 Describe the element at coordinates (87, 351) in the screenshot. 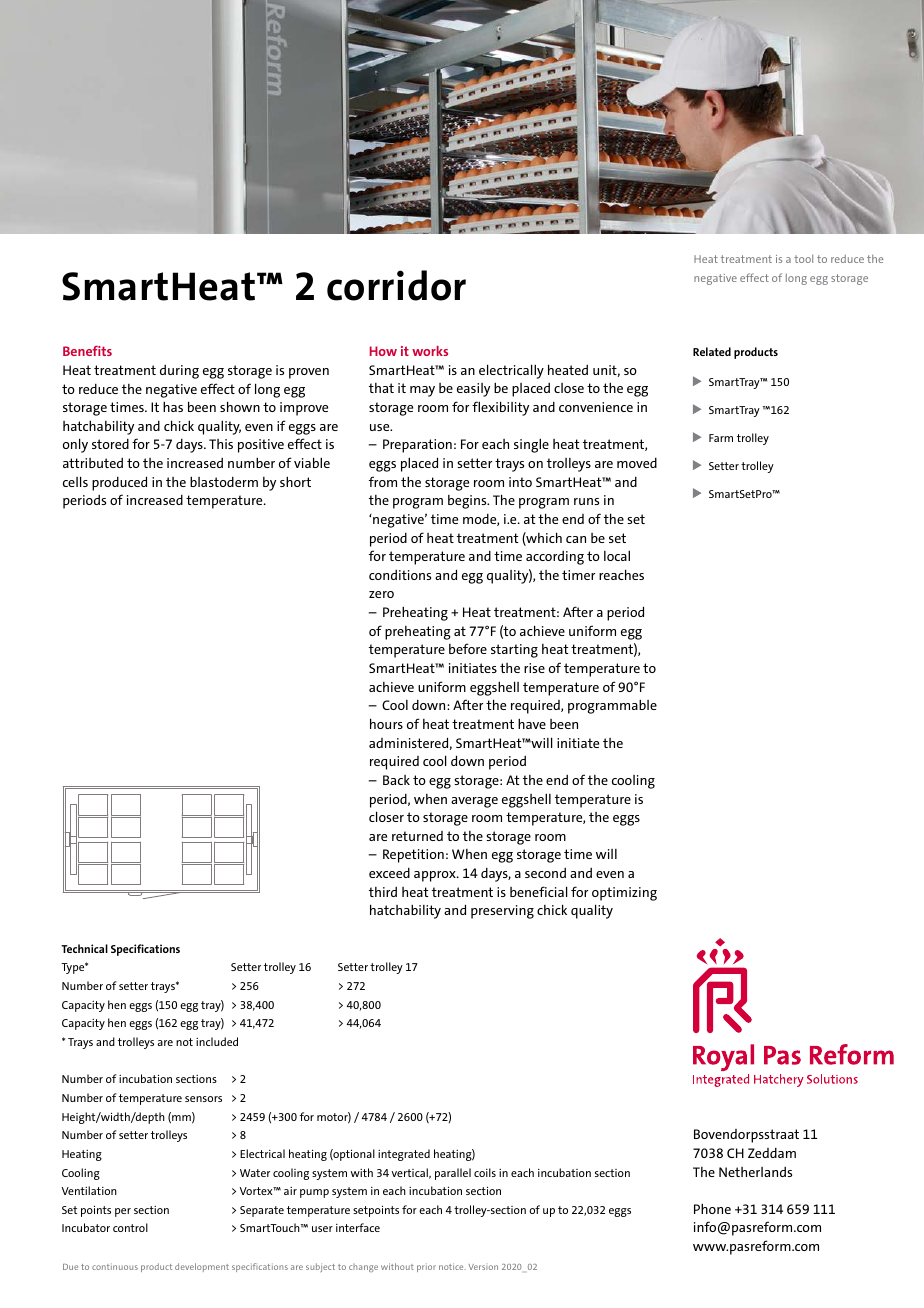

I see `Benefits` at that location.
